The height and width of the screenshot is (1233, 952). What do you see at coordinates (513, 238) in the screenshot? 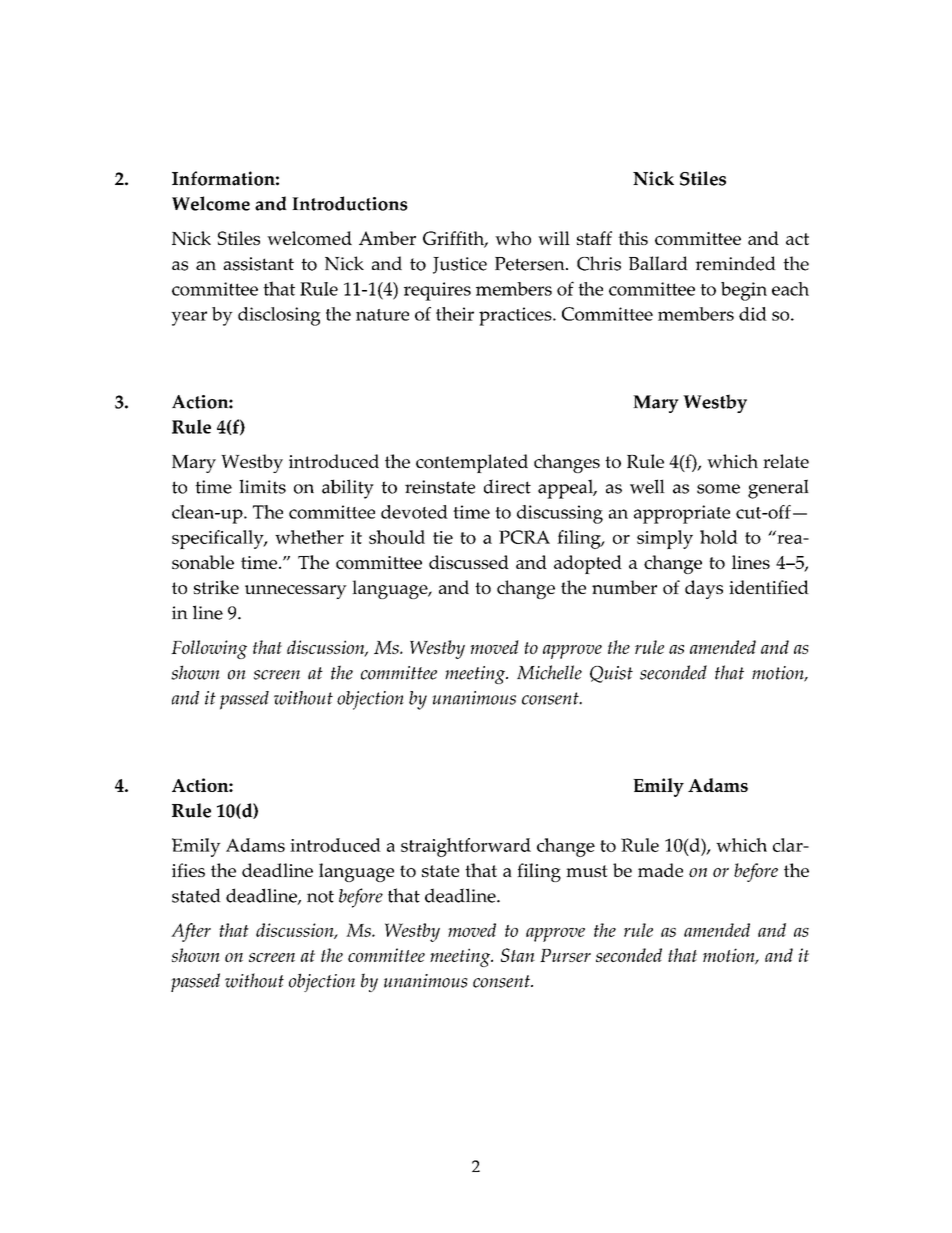
I see `who` at bounding box center [513, 238].
